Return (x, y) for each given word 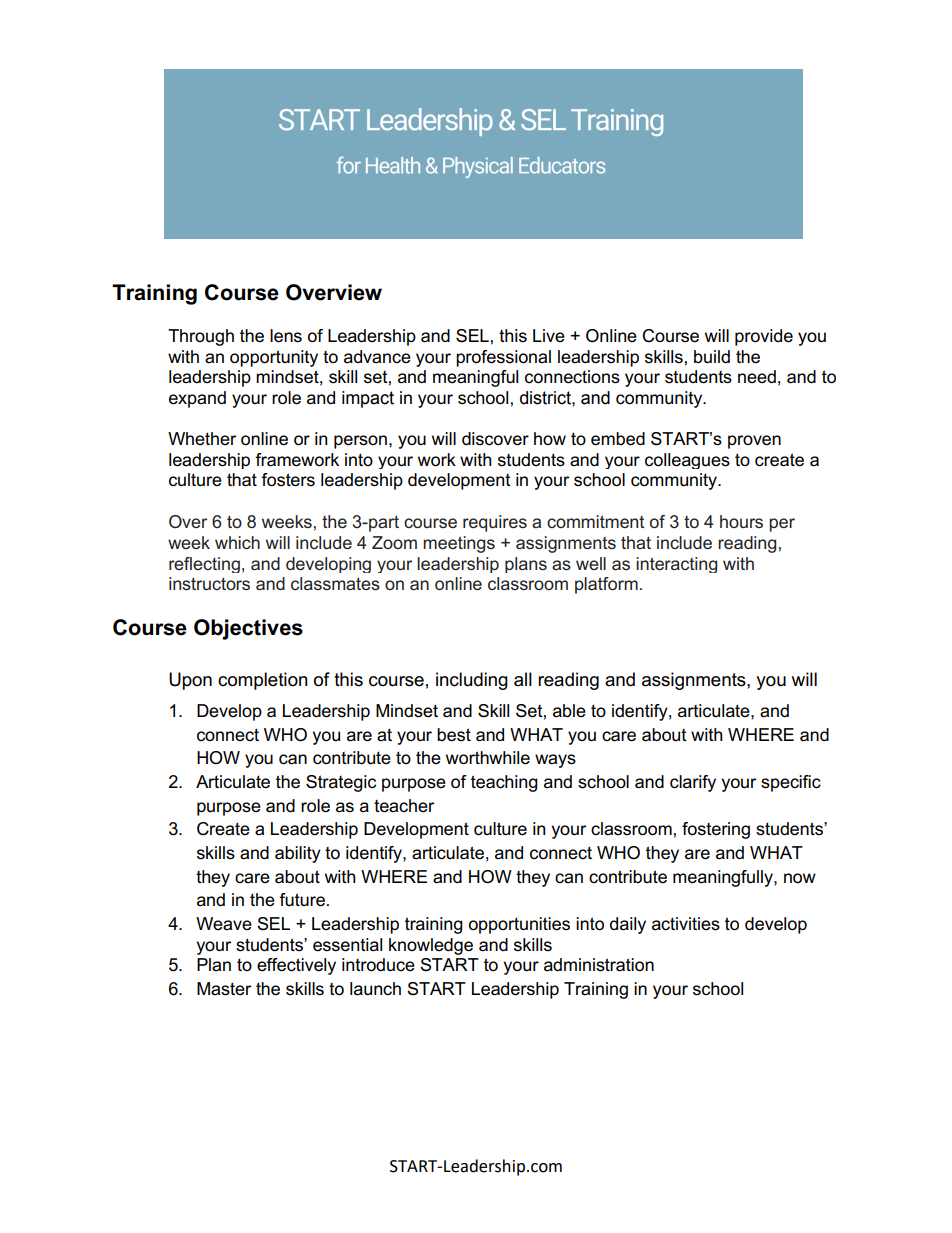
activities (686, 924)
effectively (296, 966)
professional (503, 358)
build (712, 357)
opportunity (274, 358)
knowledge (431, 946)
